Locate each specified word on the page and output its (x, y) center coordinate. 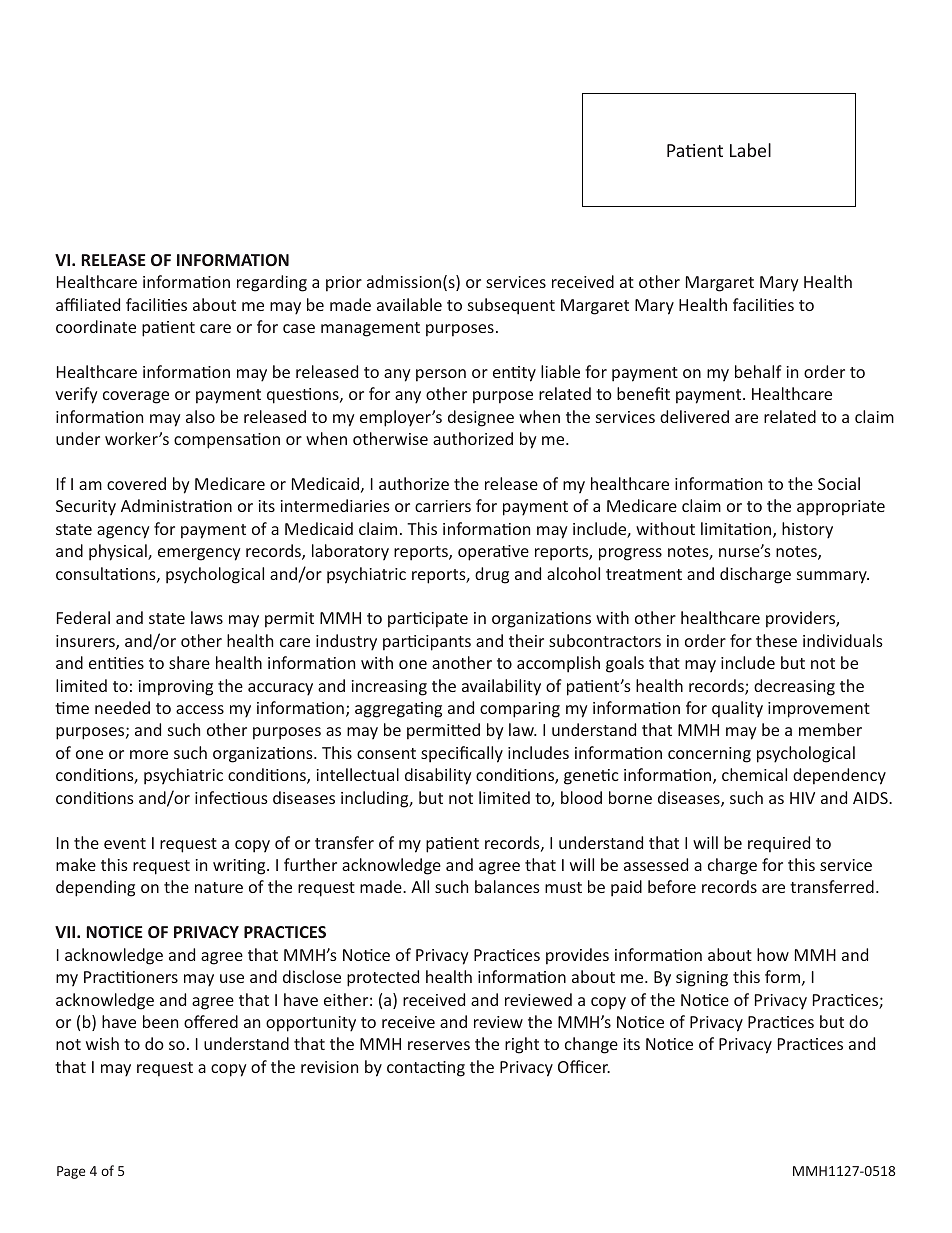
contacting (426, 1069)
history (807, 530)
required (779, 844)
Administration (176, 505)
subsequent (511, 306)
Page (71, 1172)
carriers (443, 506)
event (125, 843)
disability (438, 776)
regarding (272, 283)
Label (750, 150)
